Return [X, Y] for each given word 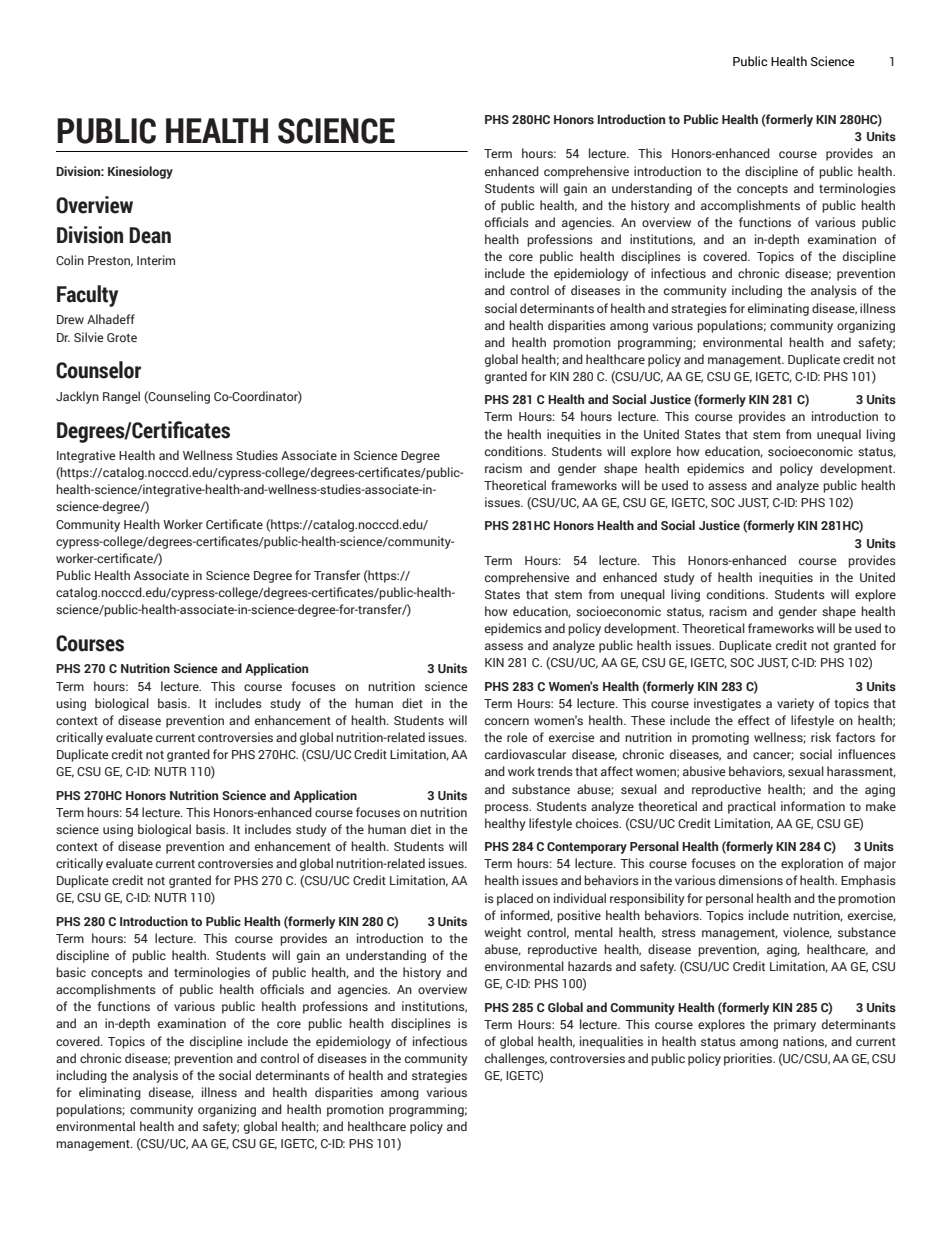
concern [507, 721]
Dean [150, 235]
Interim [156, 260]
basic [71, 972]
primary [795, 1025]
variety [795, 704]
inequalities [611, 1042]
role [517, 737]
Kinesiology [140, 172]
